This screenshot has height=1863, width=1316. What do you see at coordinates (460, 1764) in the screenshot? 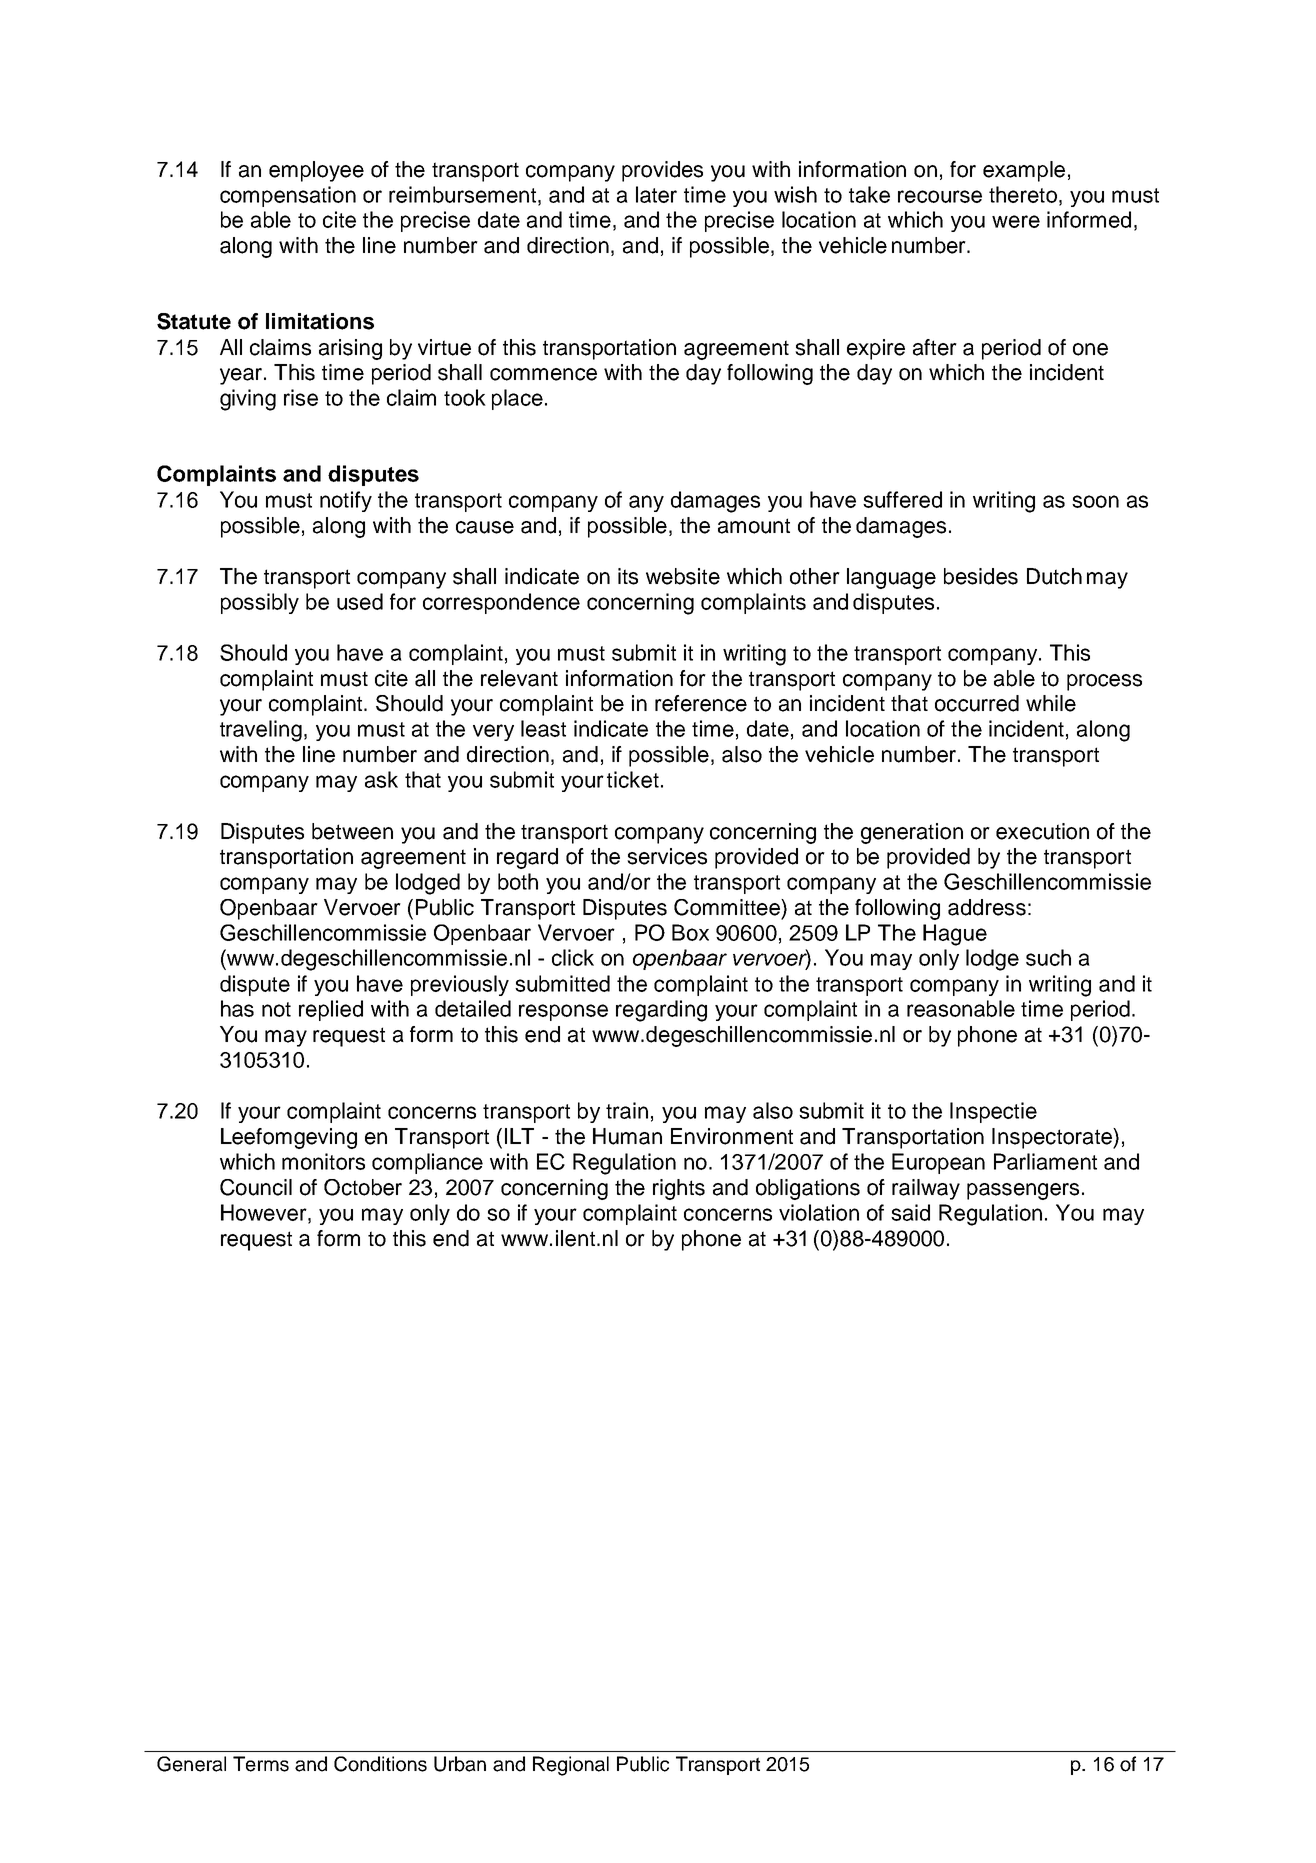
I see `Urban` at bounding box center [460, 1764].
